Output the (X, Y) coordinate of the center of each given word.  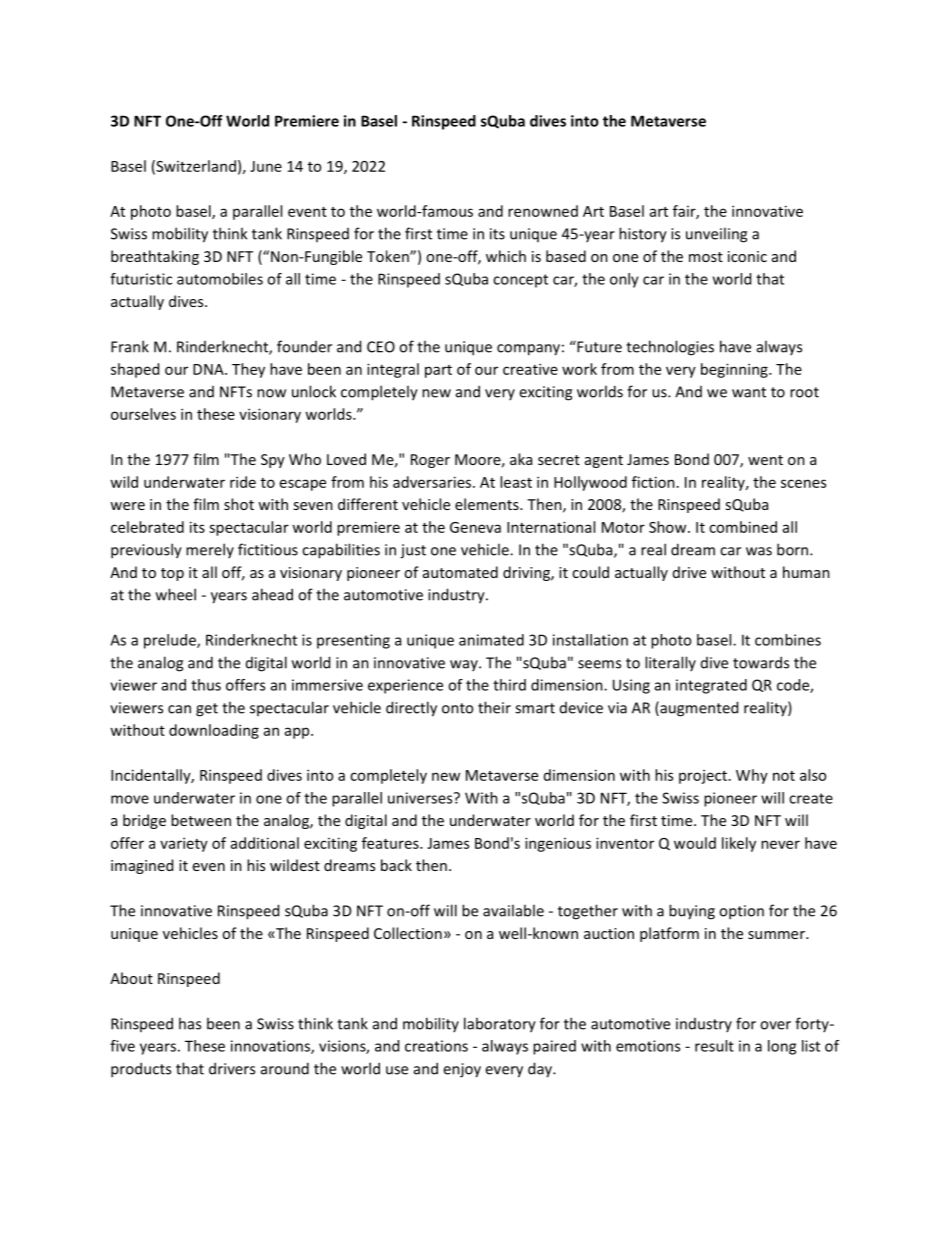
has (190, 1023)
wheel (176, 594)
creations (436, 1046)
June (266, 166)
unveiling (716, 235)
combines (788, 640)
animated (491, 640)
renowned (543, 211)
